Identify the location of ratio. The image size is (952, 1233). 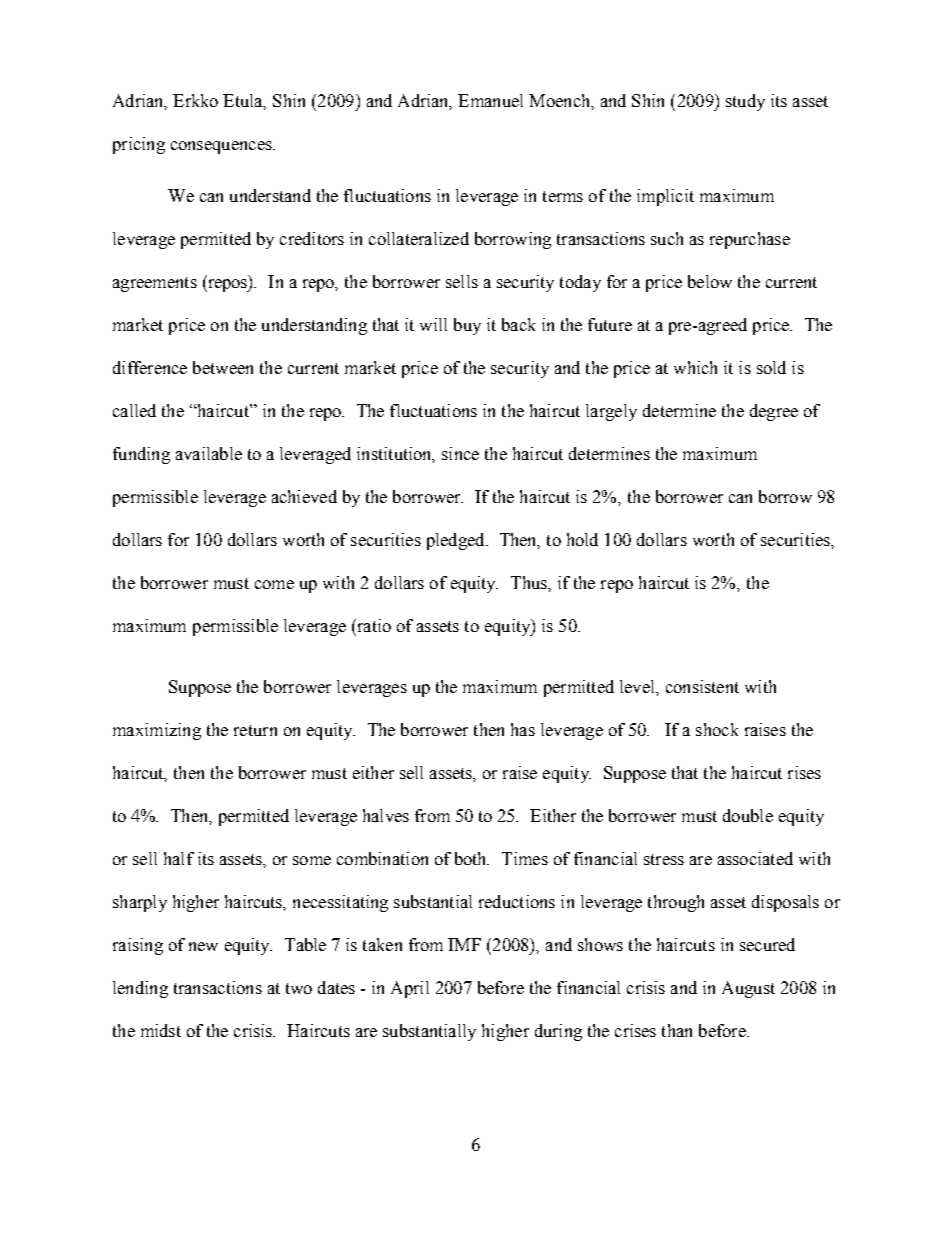
(373, 625).
